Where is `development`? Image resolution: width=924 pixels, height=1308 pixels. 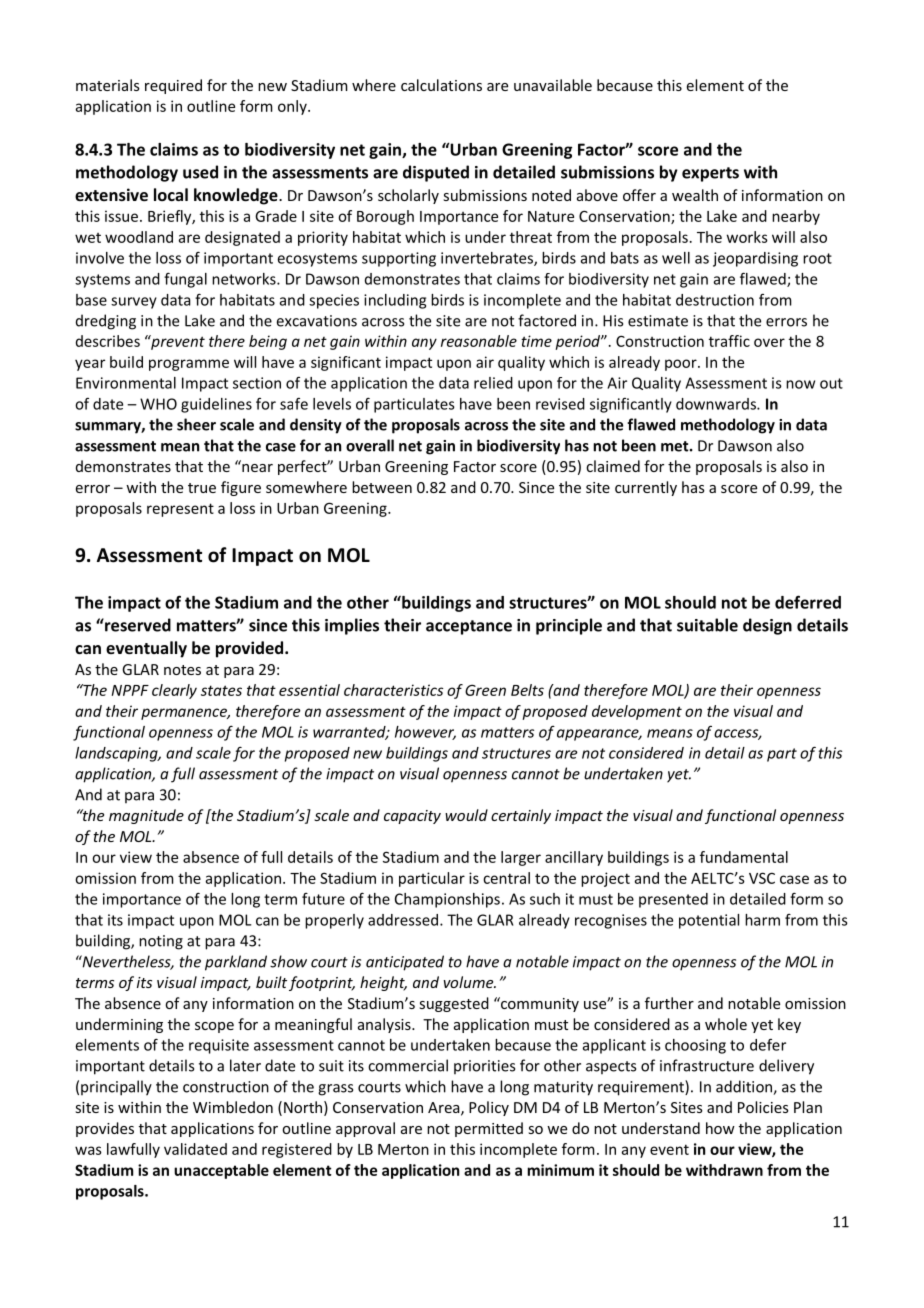
development is located at coordinates (637, 712).
